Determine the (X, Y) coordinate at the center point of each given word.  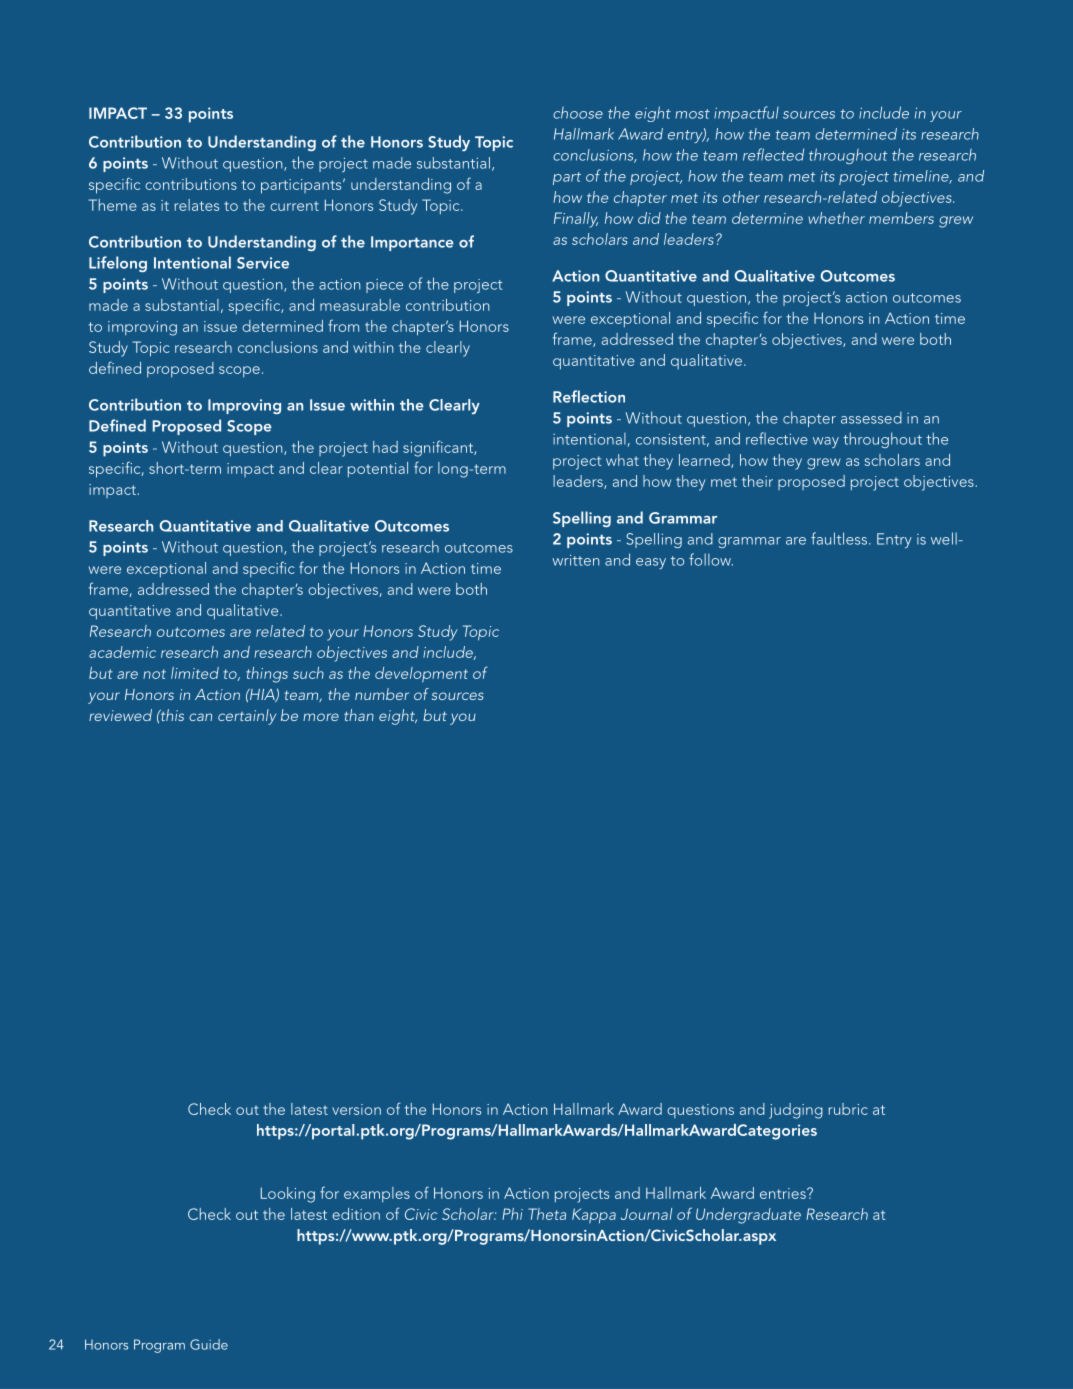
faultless (839, 538)
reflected (773, 154)
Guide (209, 1344)
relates (197, 205)
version (356, 1109)
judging (796, 1111)
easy (651, 563)
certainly (247, 717)
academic (122, 652)
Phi (512, 1214)
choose (578, 113)
